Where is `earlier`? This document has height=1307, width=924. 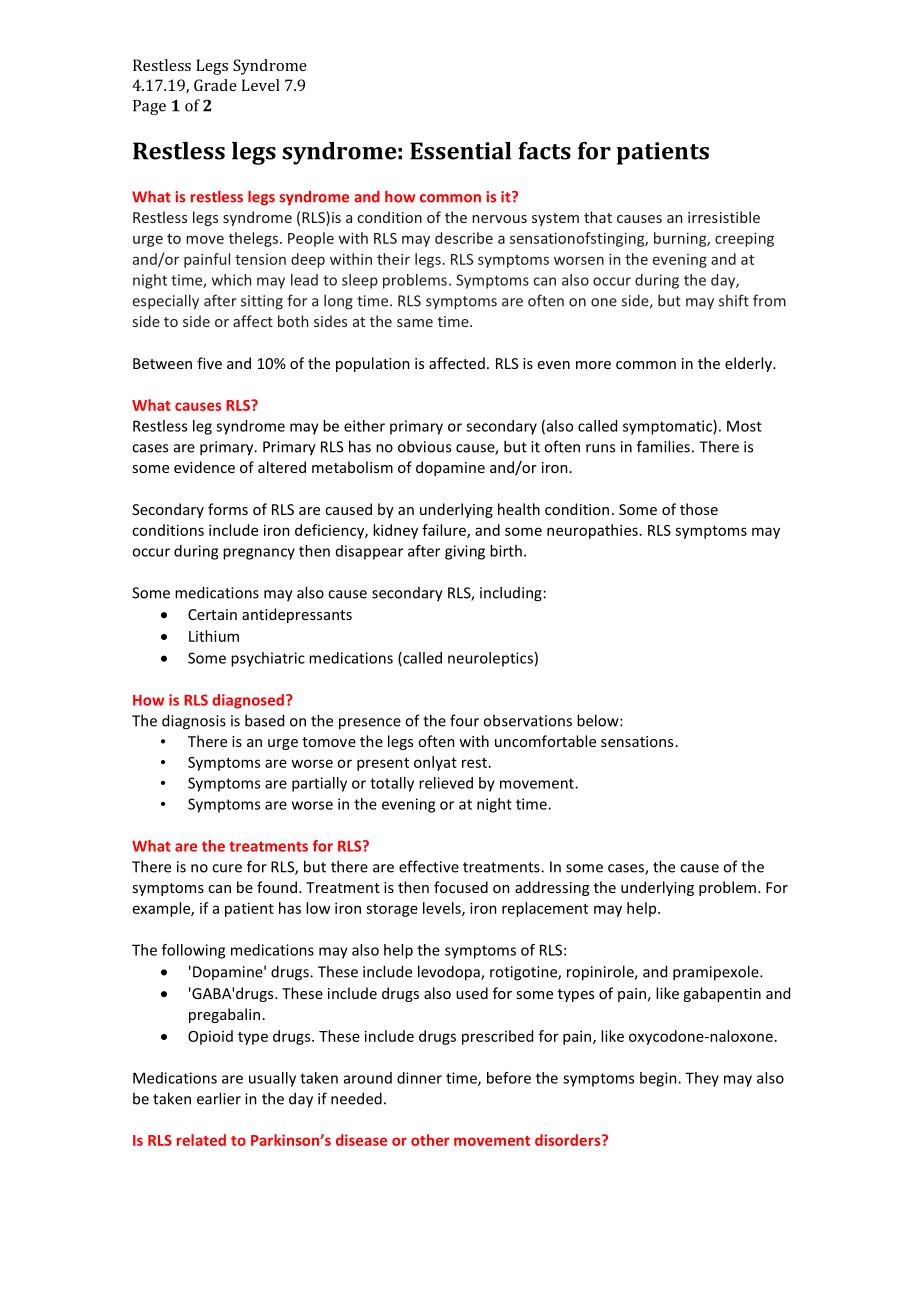
earlier is located at coordinates (219, 1098).
